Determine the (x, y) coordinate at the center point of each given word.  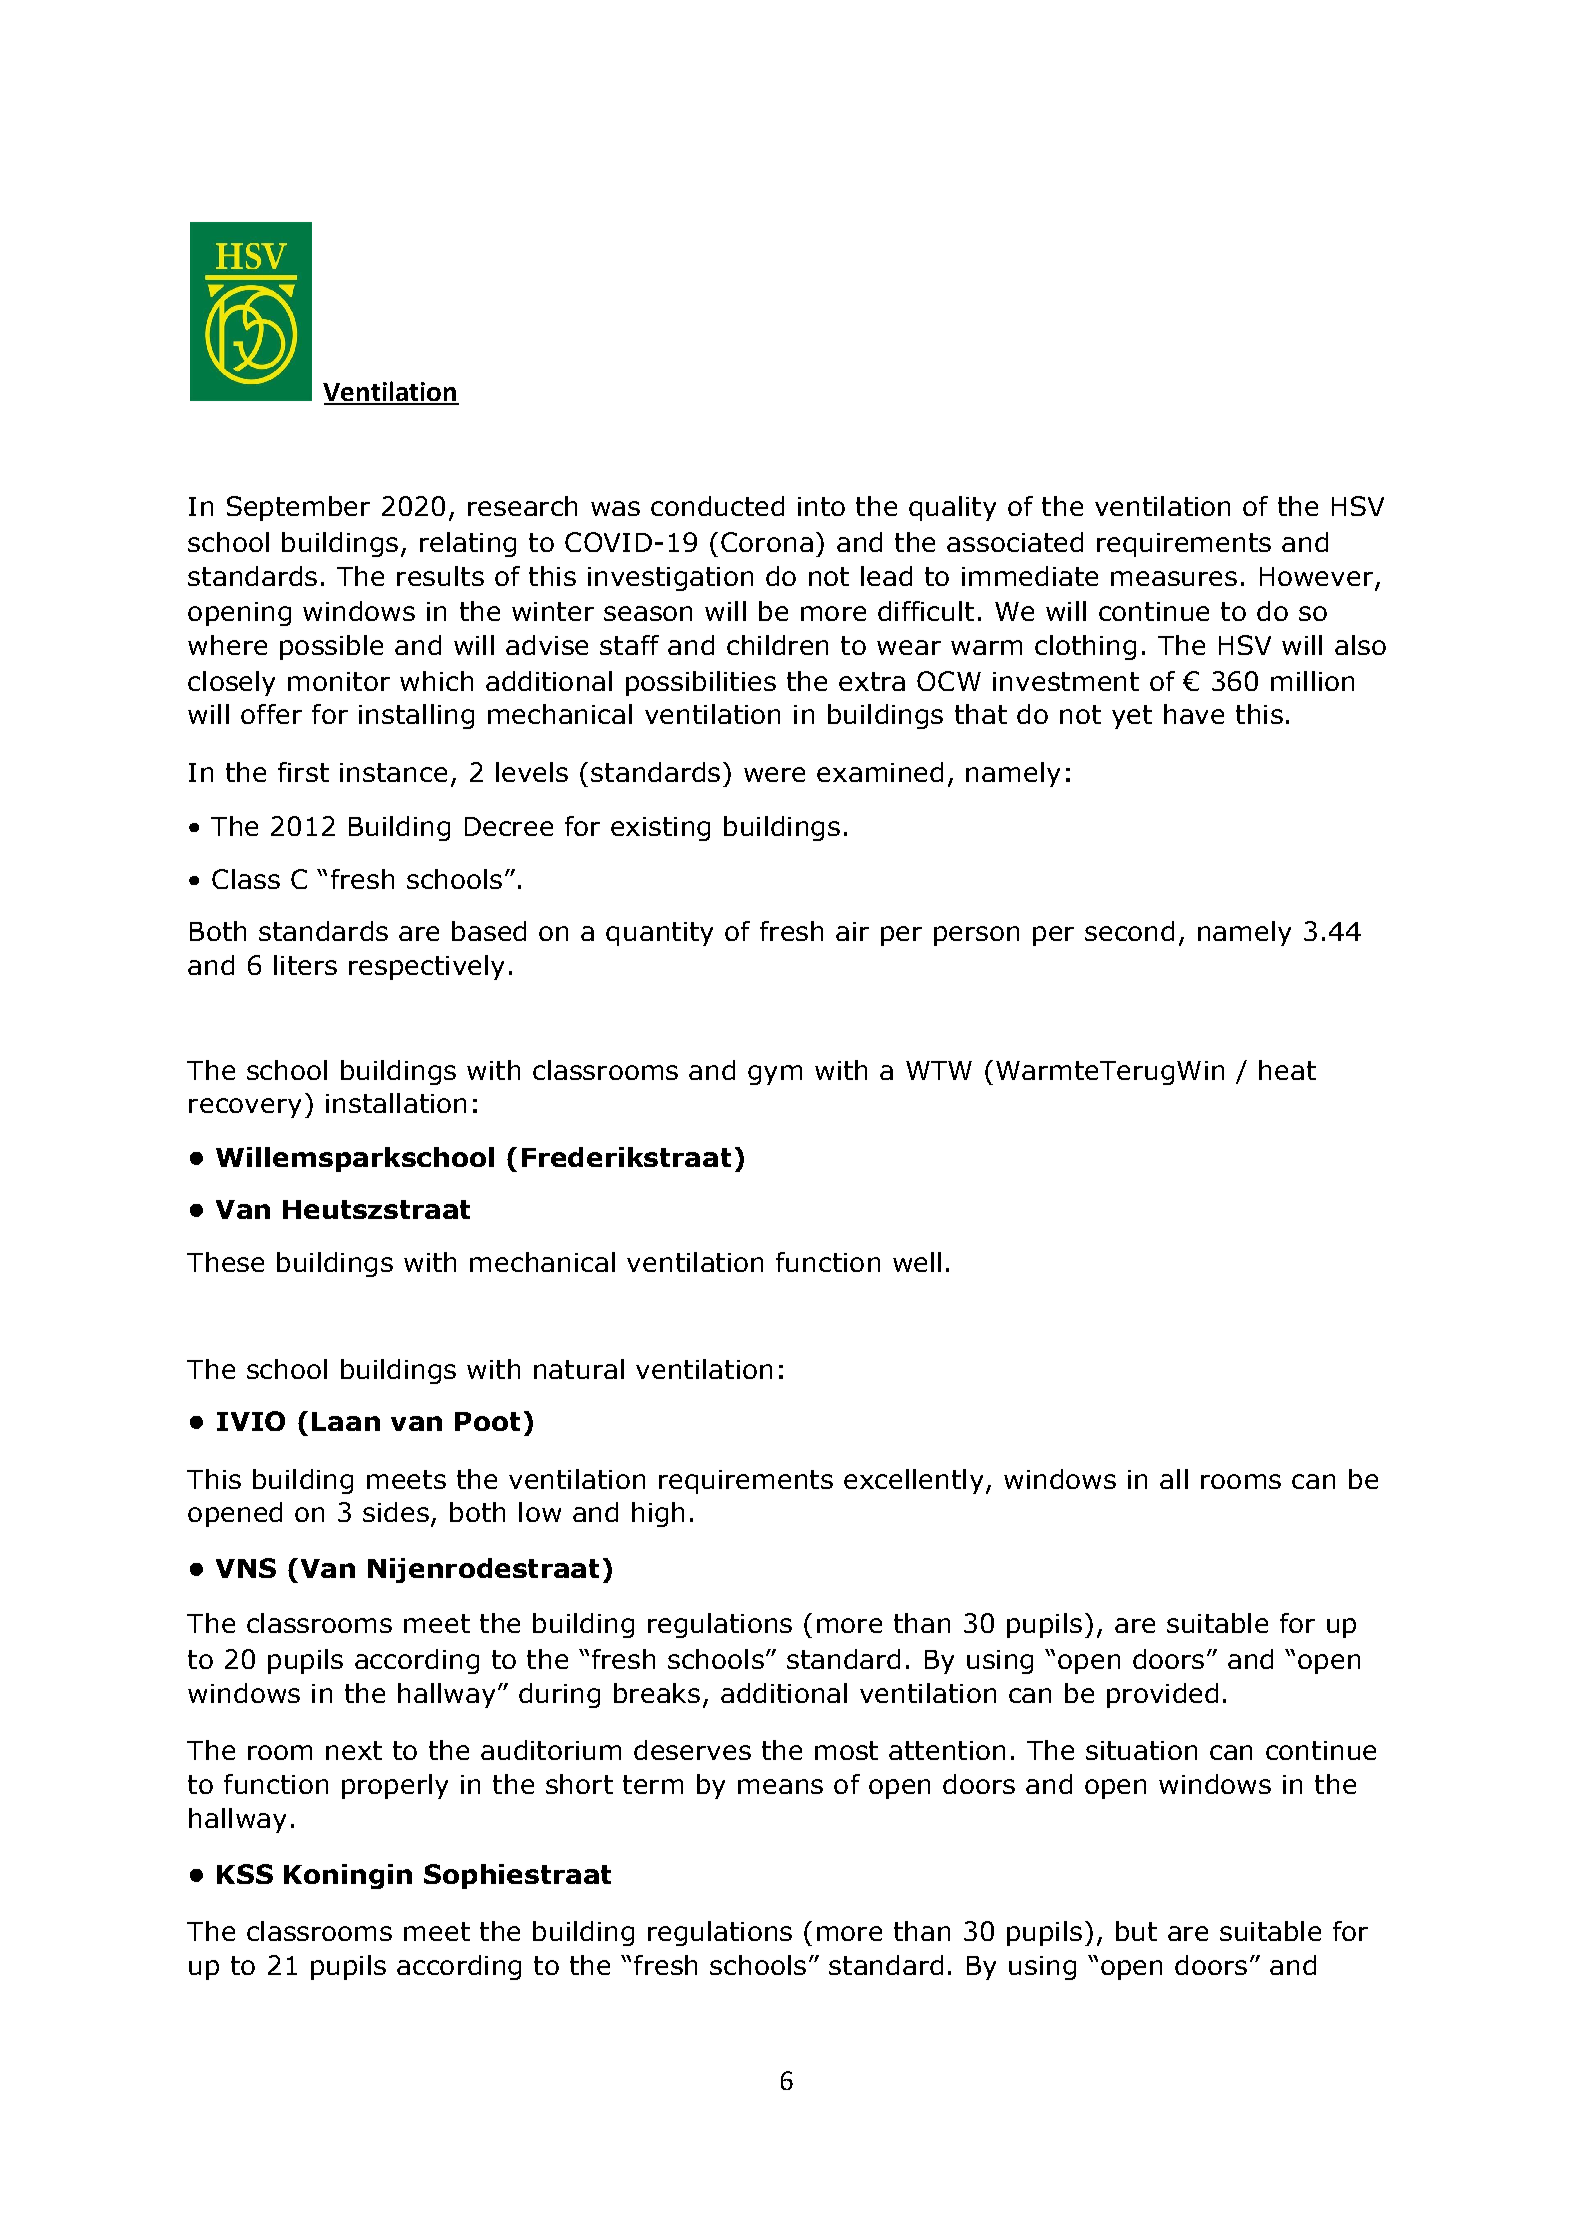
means (780, 1786)
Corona (767, 542)
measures (1174, 578)
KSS (245, 1874)
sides (396, 1512)
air (852, 931)
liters (305, 965)
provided (1162, 1695)
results (440, 576)
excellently (913, 1481)
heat (1287, 1070)
